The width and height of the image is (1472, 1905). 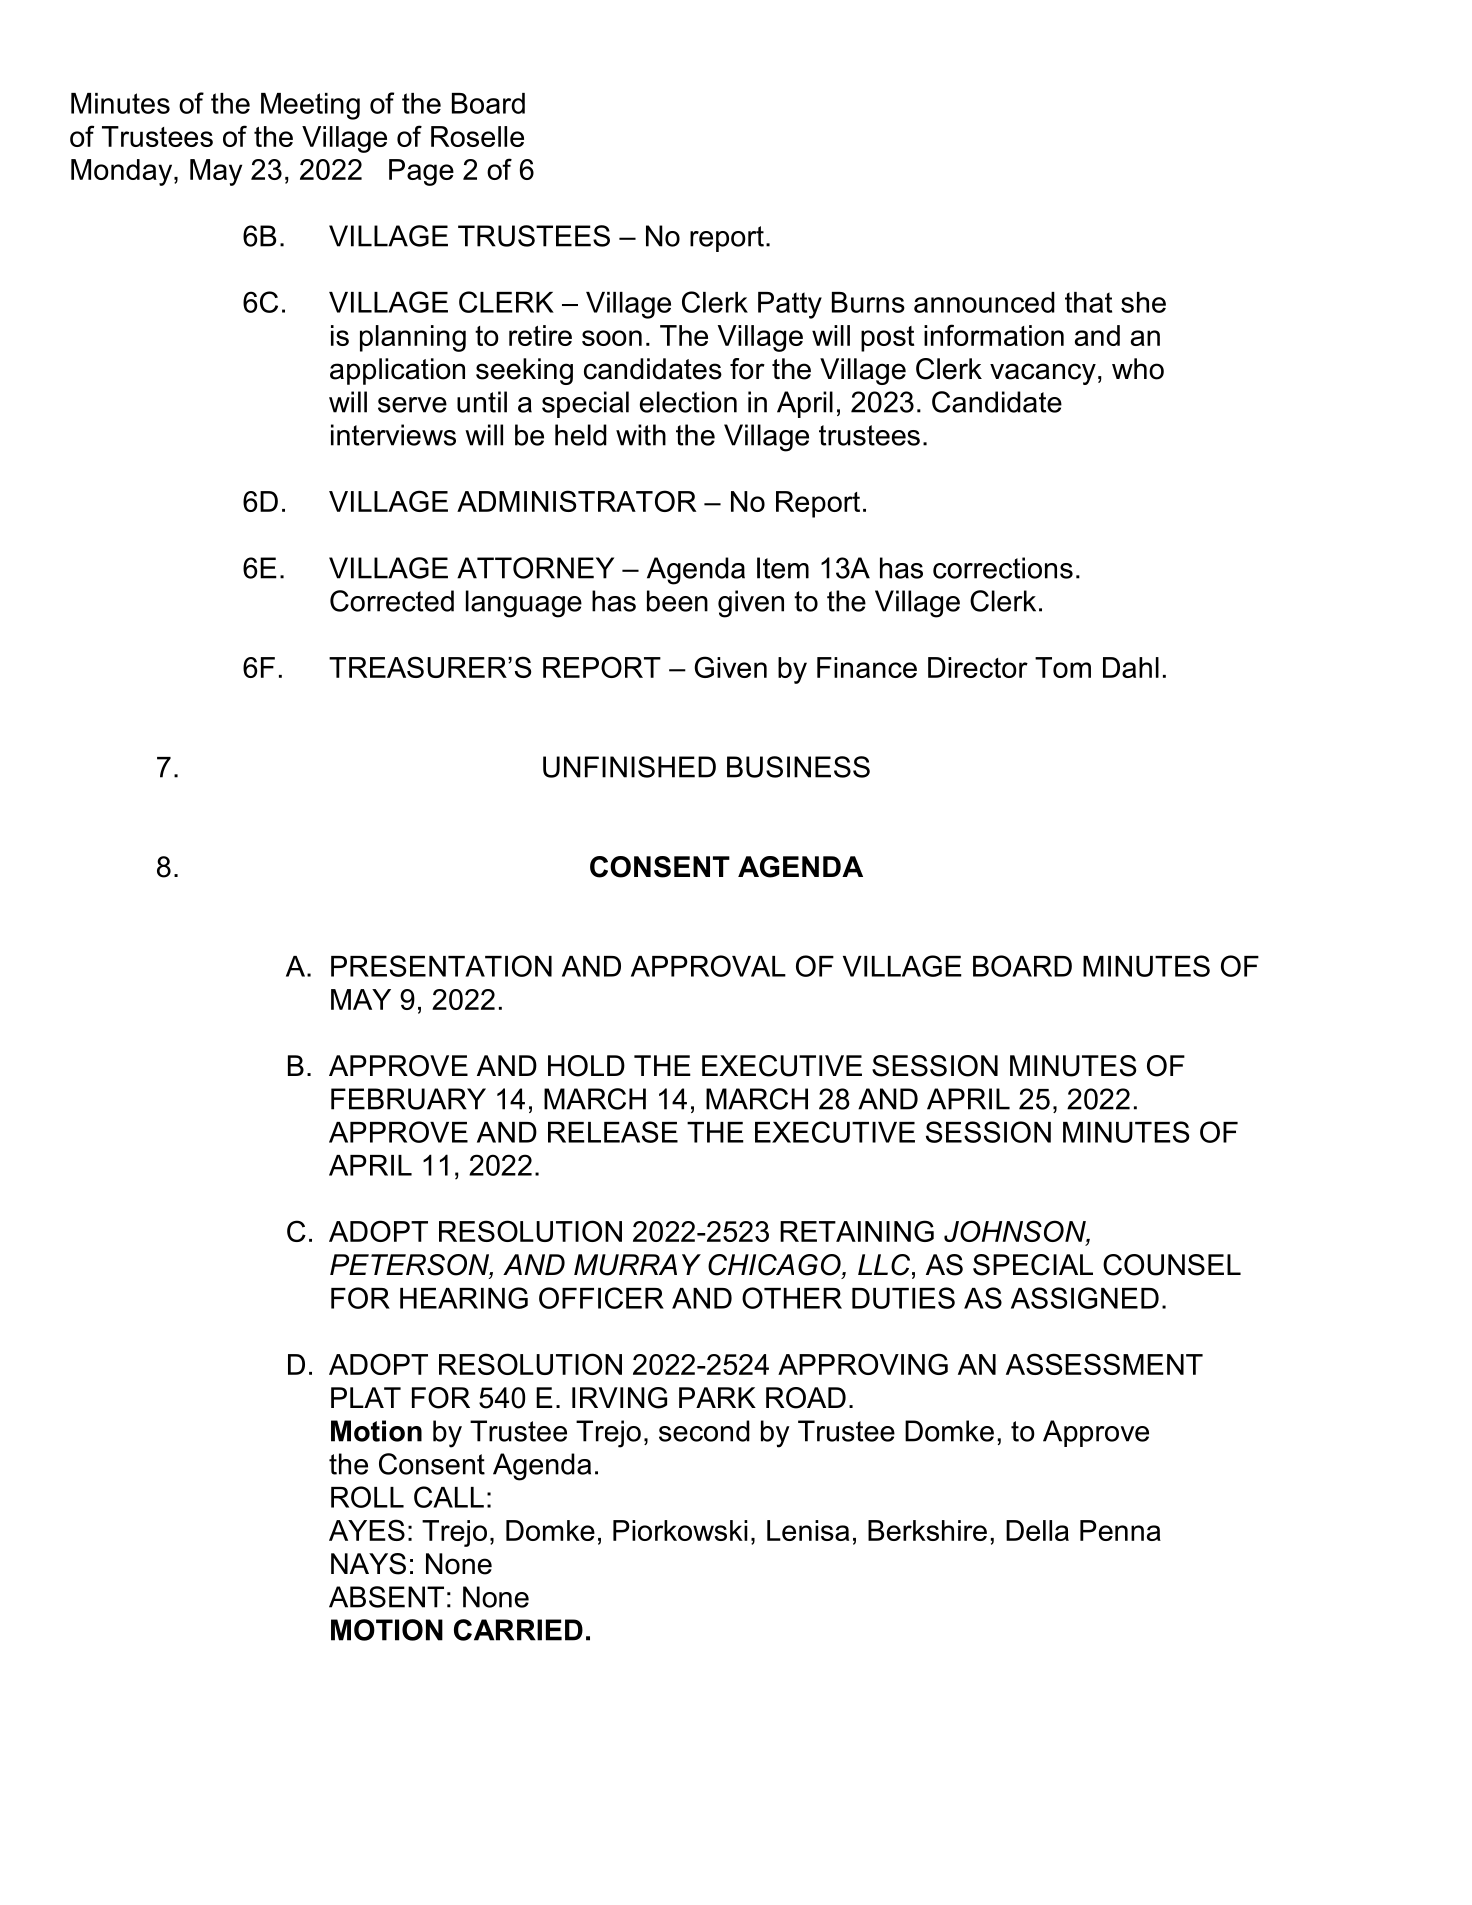 I want to click on Meeting, so click(x=310, y=106).
